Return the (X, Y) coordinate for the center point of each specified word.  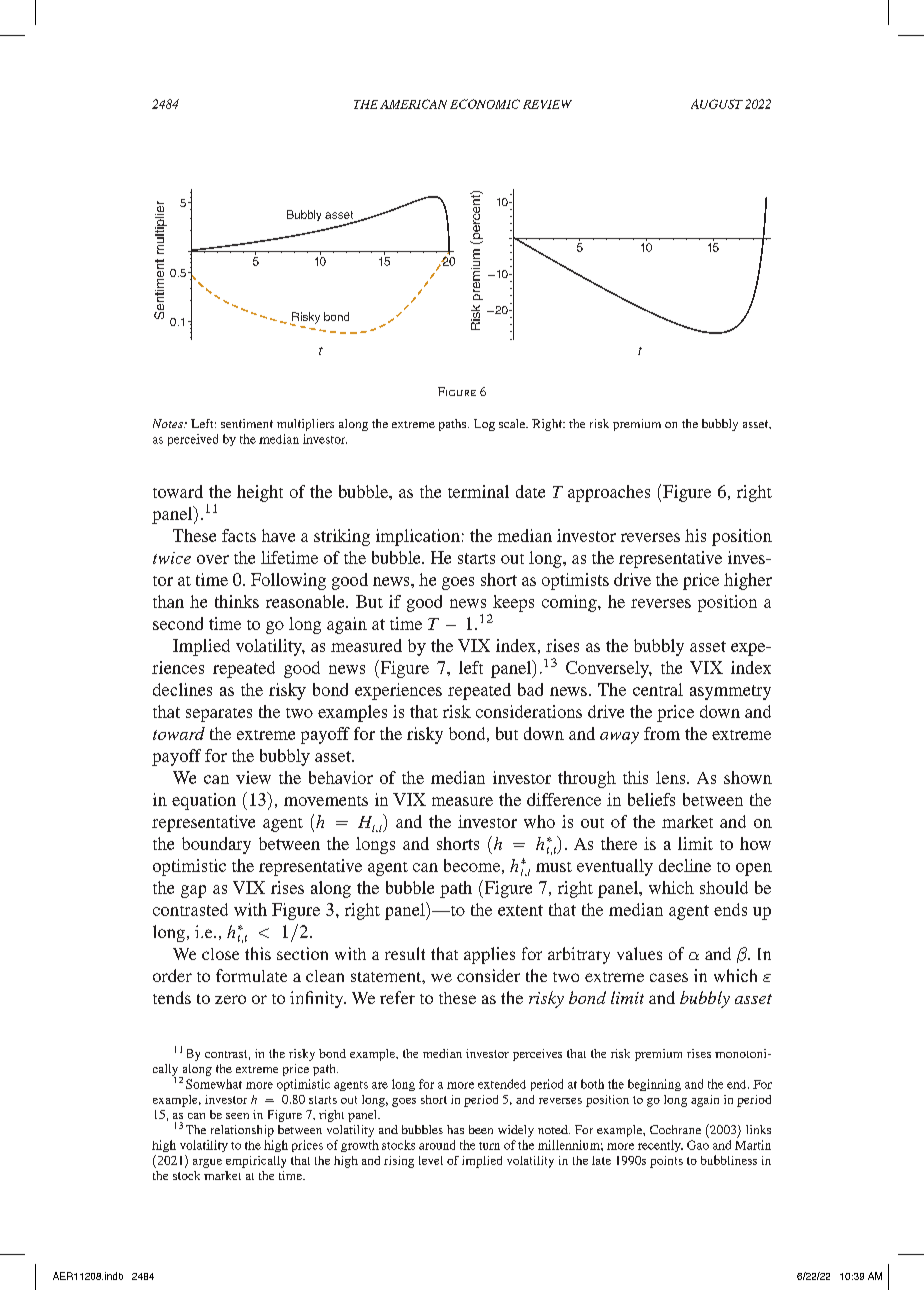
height (260, 493)
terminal (478, 491)
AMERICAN (413, 104)
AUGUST (717, 104)
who (539, 821)
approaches (609, 493)
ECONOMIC (485, 104)
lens (672, 777)
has (455, 1129)
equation (204, 801)
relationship (242, 1131)
